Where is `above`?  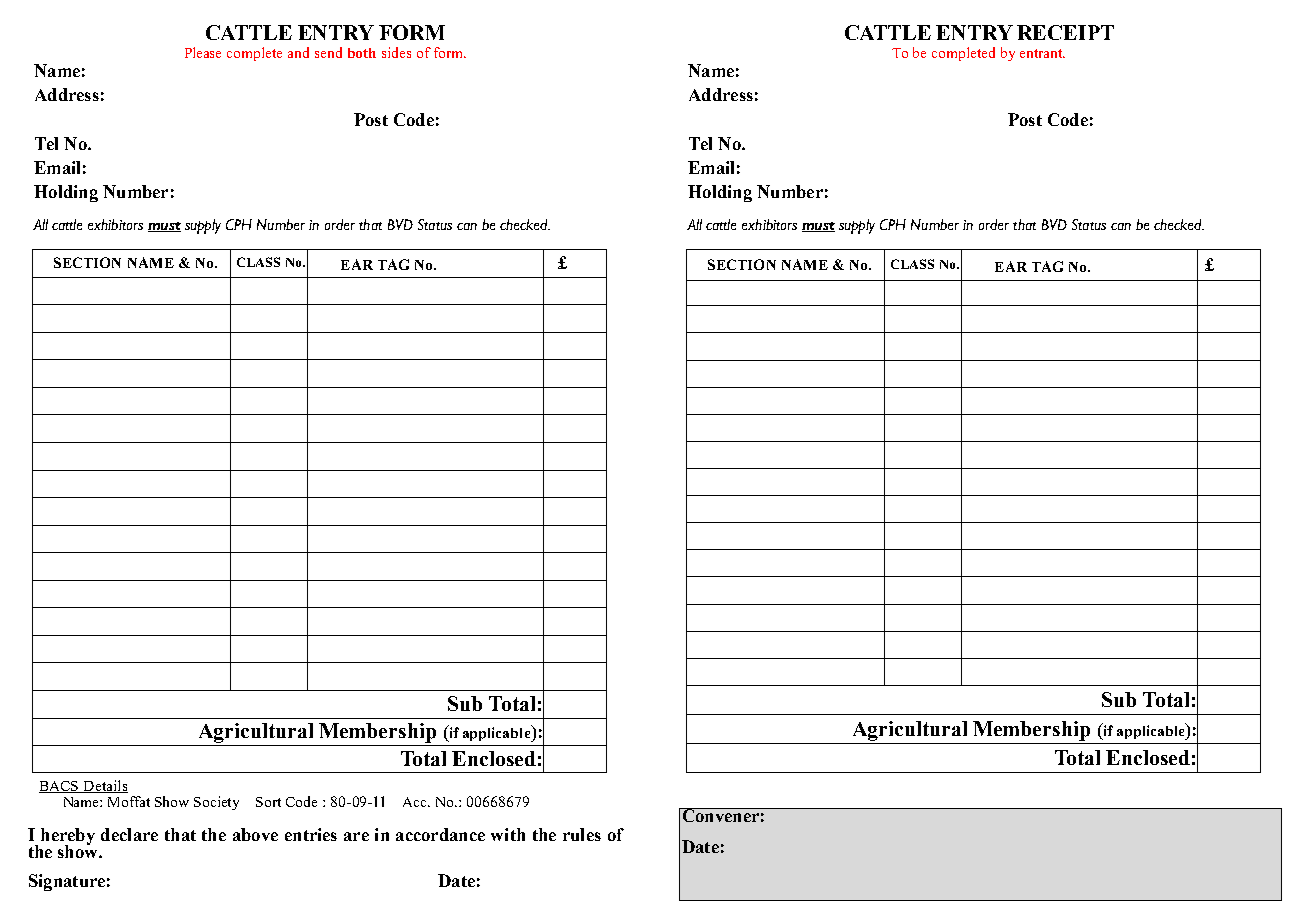 above is located at coordinates (255, 834).
